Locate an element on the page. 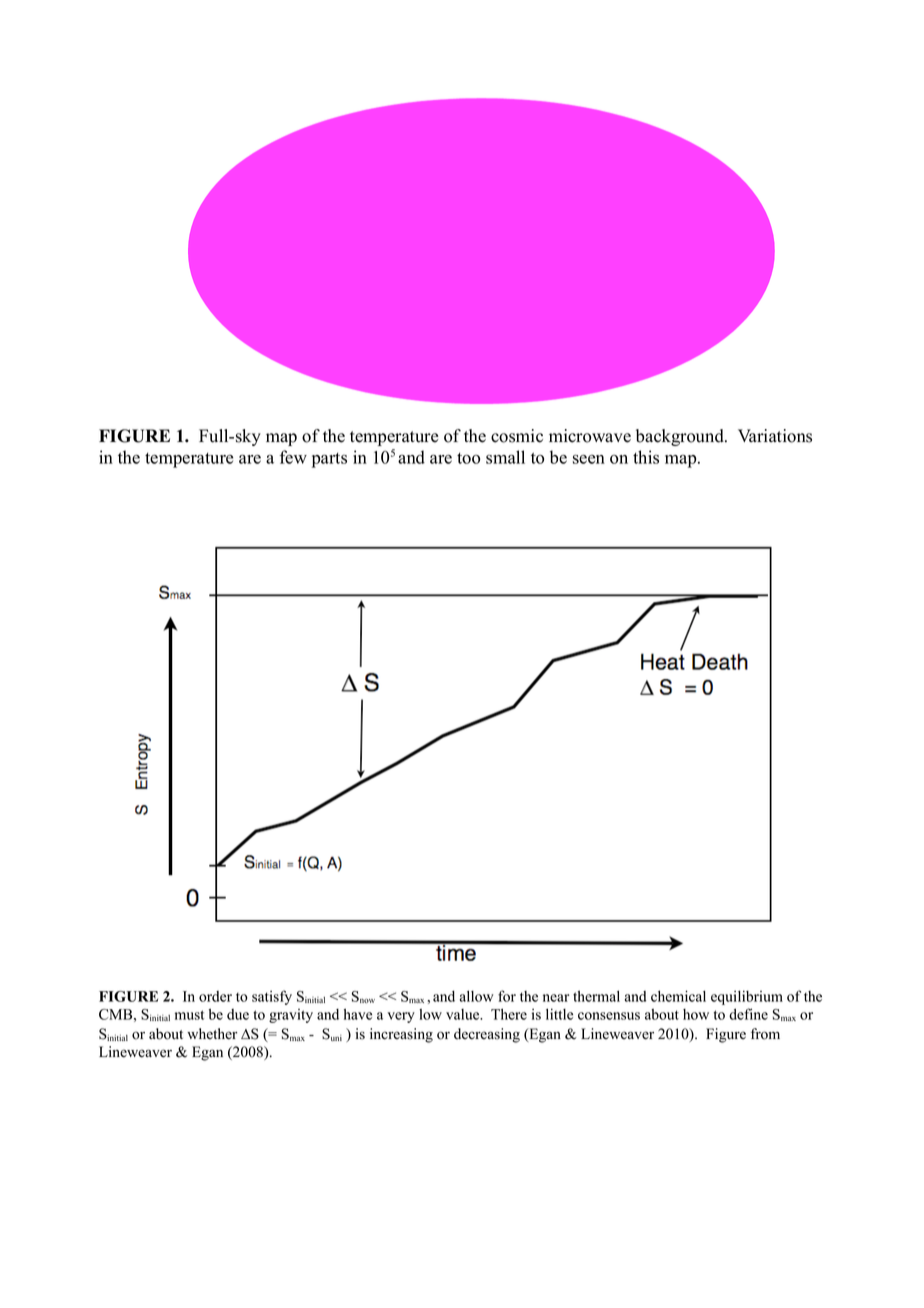 This document has width=924, height=1308. value is located at coordinates (464, 1014).
